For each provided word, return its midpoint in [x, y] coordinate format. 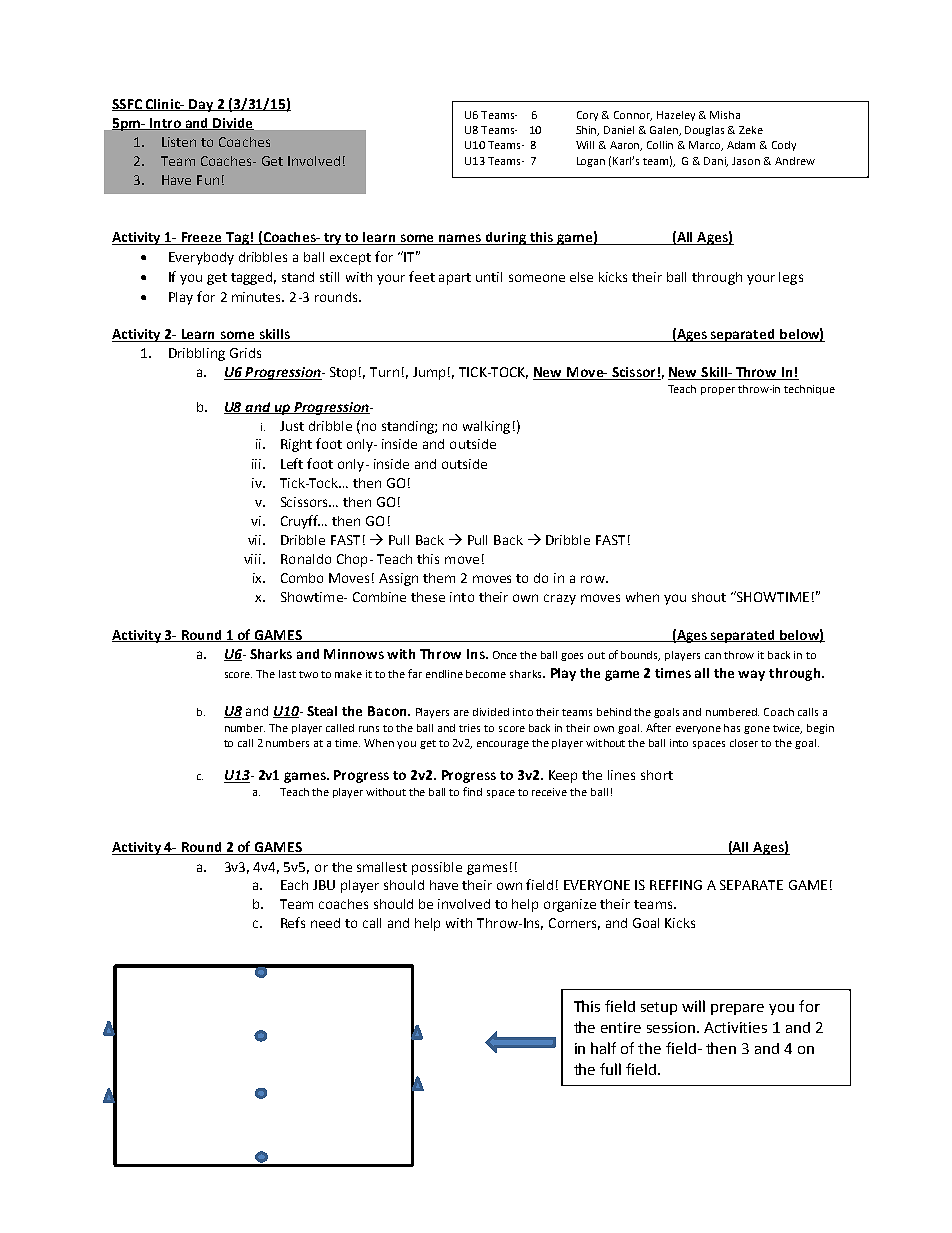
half [603, 1048]
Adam [741, 145]
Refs [293, 922]
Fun [208, 180]
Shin [587, 131]
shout [709, 597]
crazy [560, 599]
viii [252, 559]
